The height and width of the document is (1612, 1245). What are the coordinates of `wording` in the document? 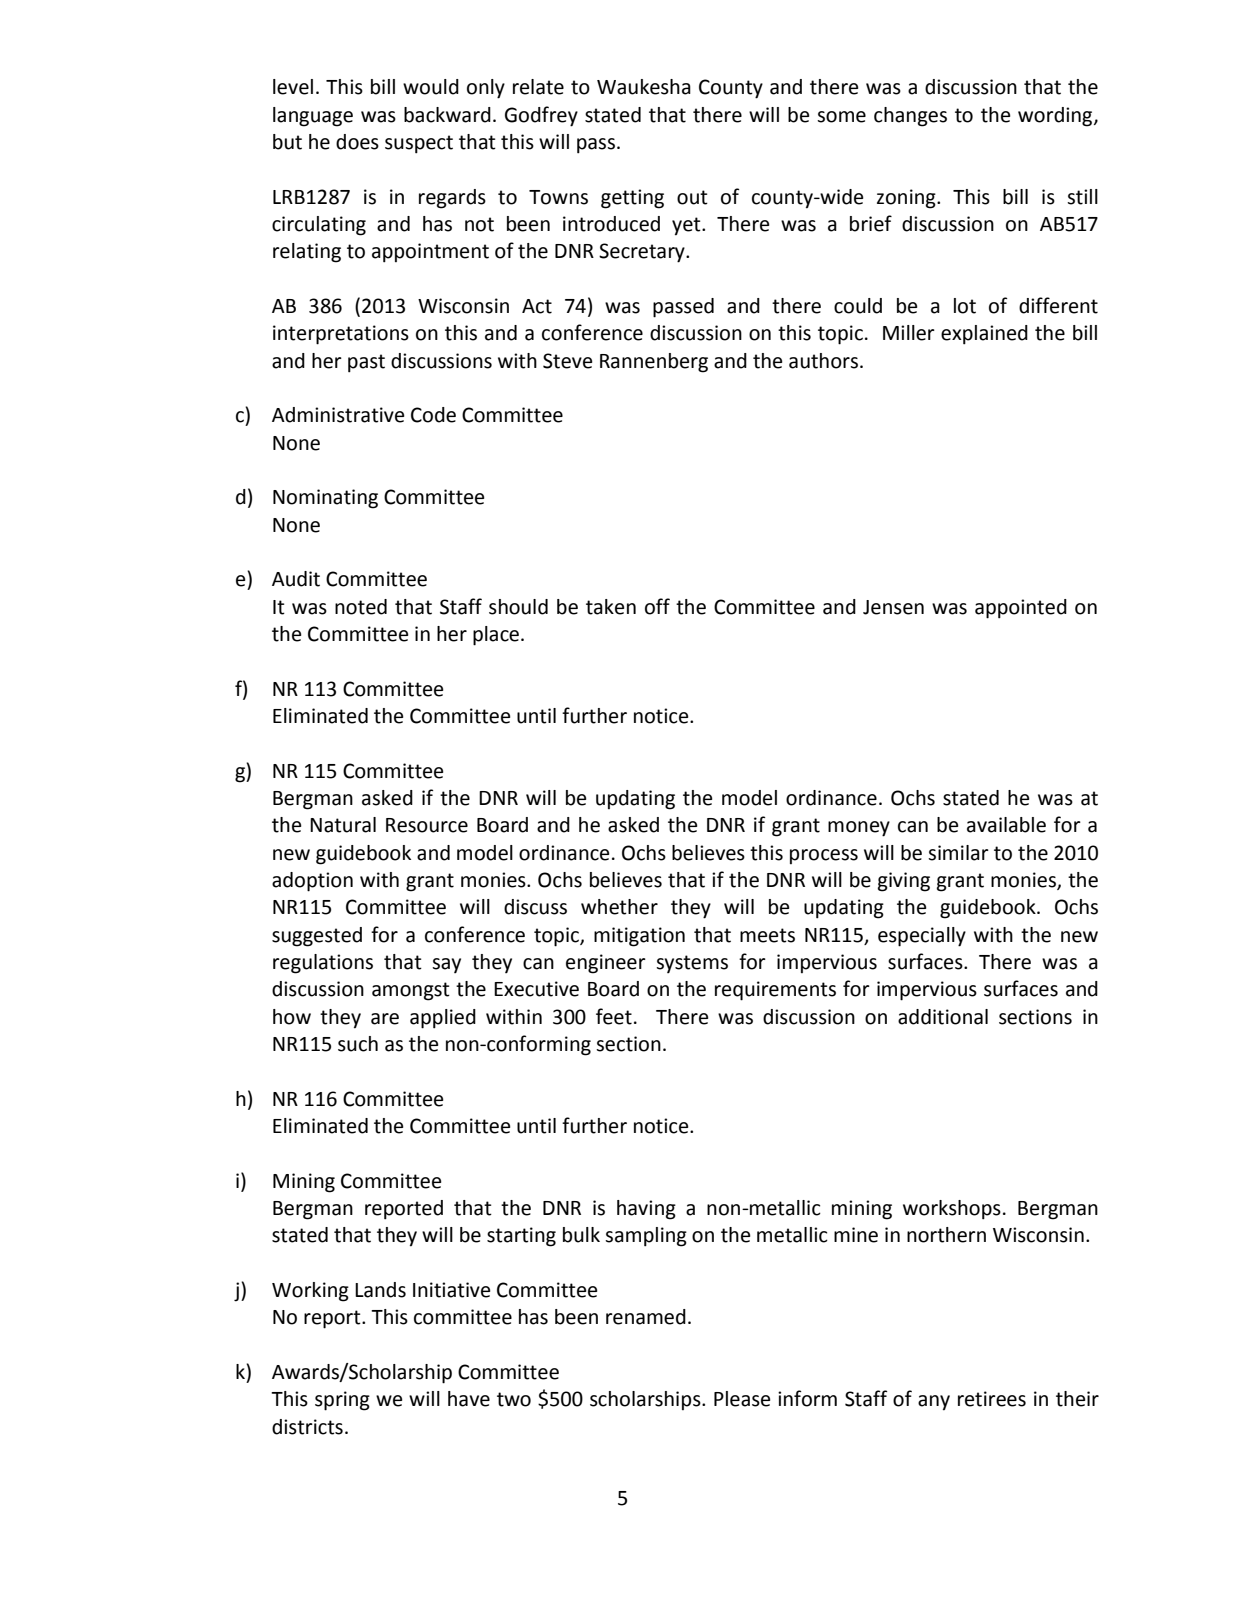 It's located at (1056, 117).
